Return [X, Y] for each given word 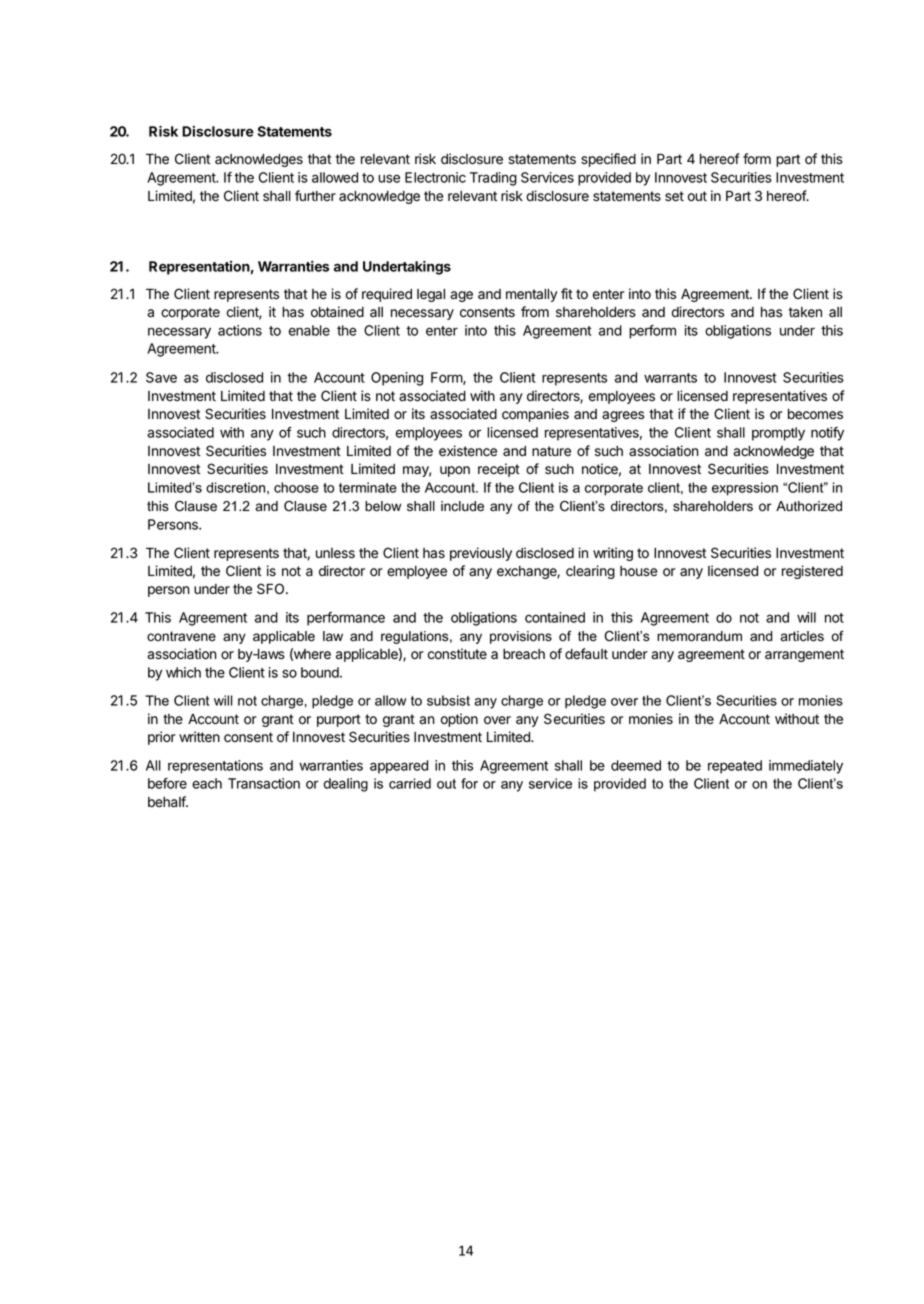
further [315, 195]
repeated [735, 767]
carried [410, 783]
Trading [493, 179]
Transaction [264, 783]
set [674, 196]
